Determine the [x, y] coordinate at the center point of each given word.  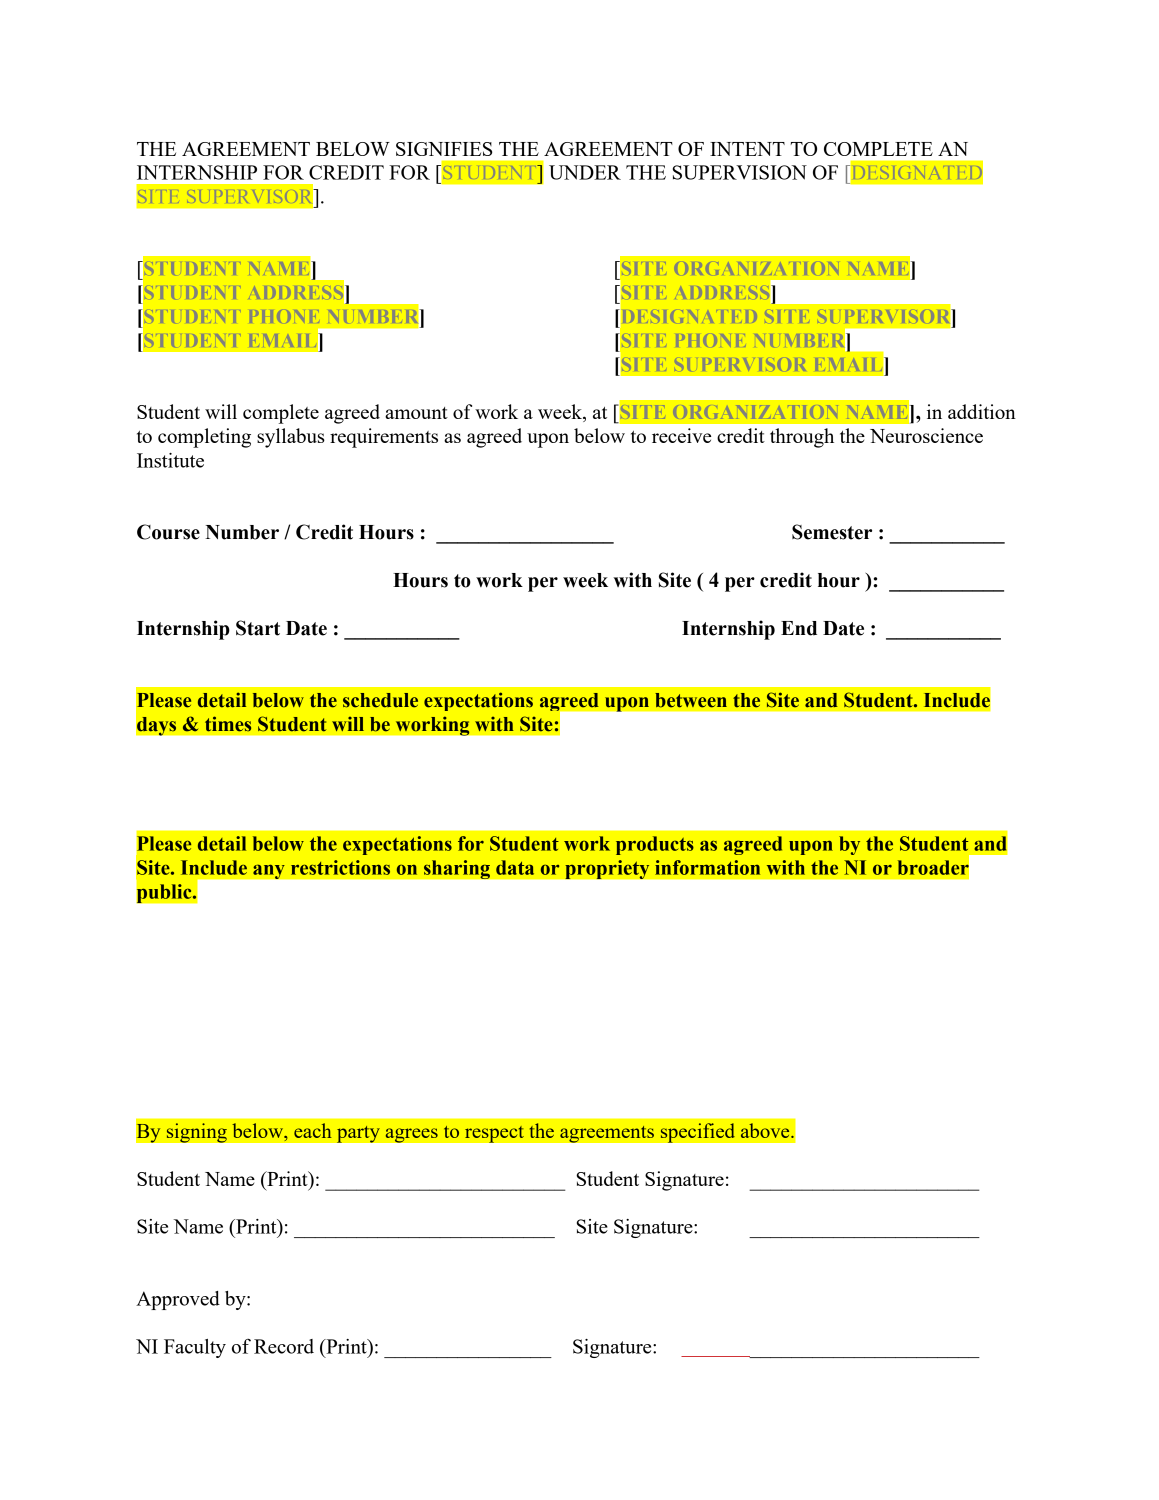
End [799, 628]
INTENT [747, 149]
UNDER [585, 172]
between [691, 700]
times [228, 724]
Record [284, 1346]
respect [494, 1134]
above [766, 1130]
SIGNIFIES [444, 149]
